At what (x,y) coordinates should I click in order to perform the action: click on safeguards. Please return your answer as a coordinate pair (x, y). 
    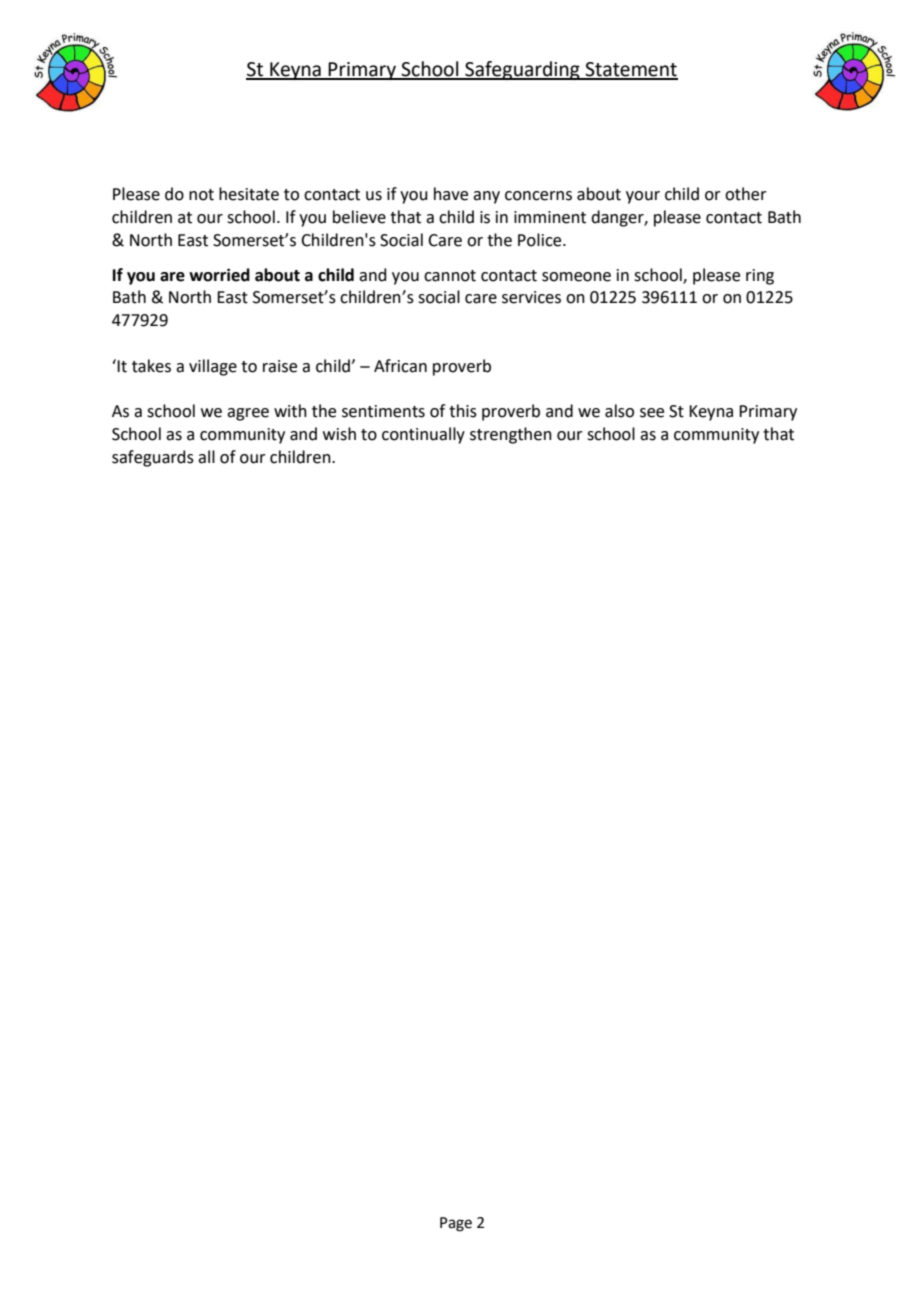
    Looking at the image, I should click on (153, 458).
